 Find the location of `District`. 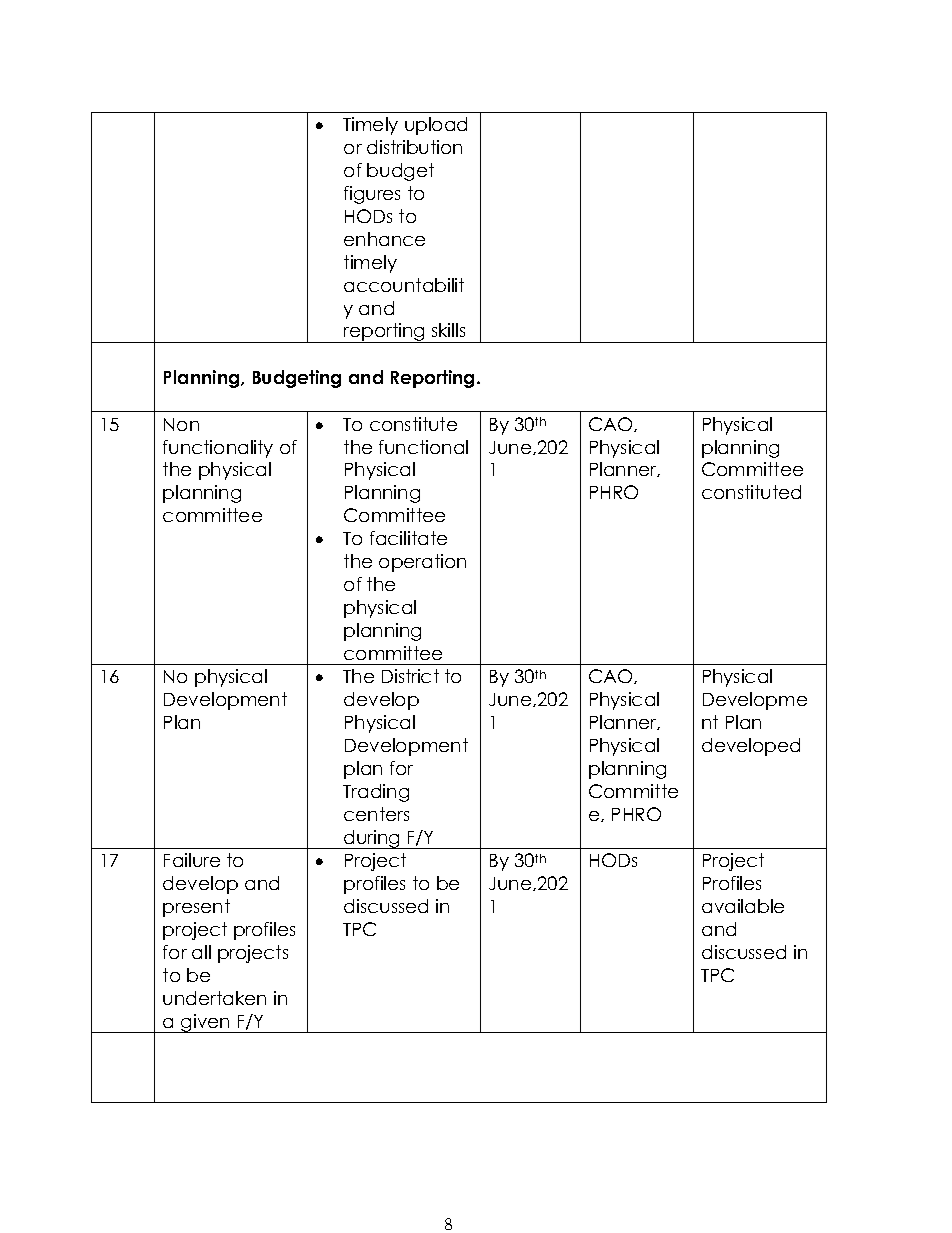

District is located at coordinates (410, 676).
